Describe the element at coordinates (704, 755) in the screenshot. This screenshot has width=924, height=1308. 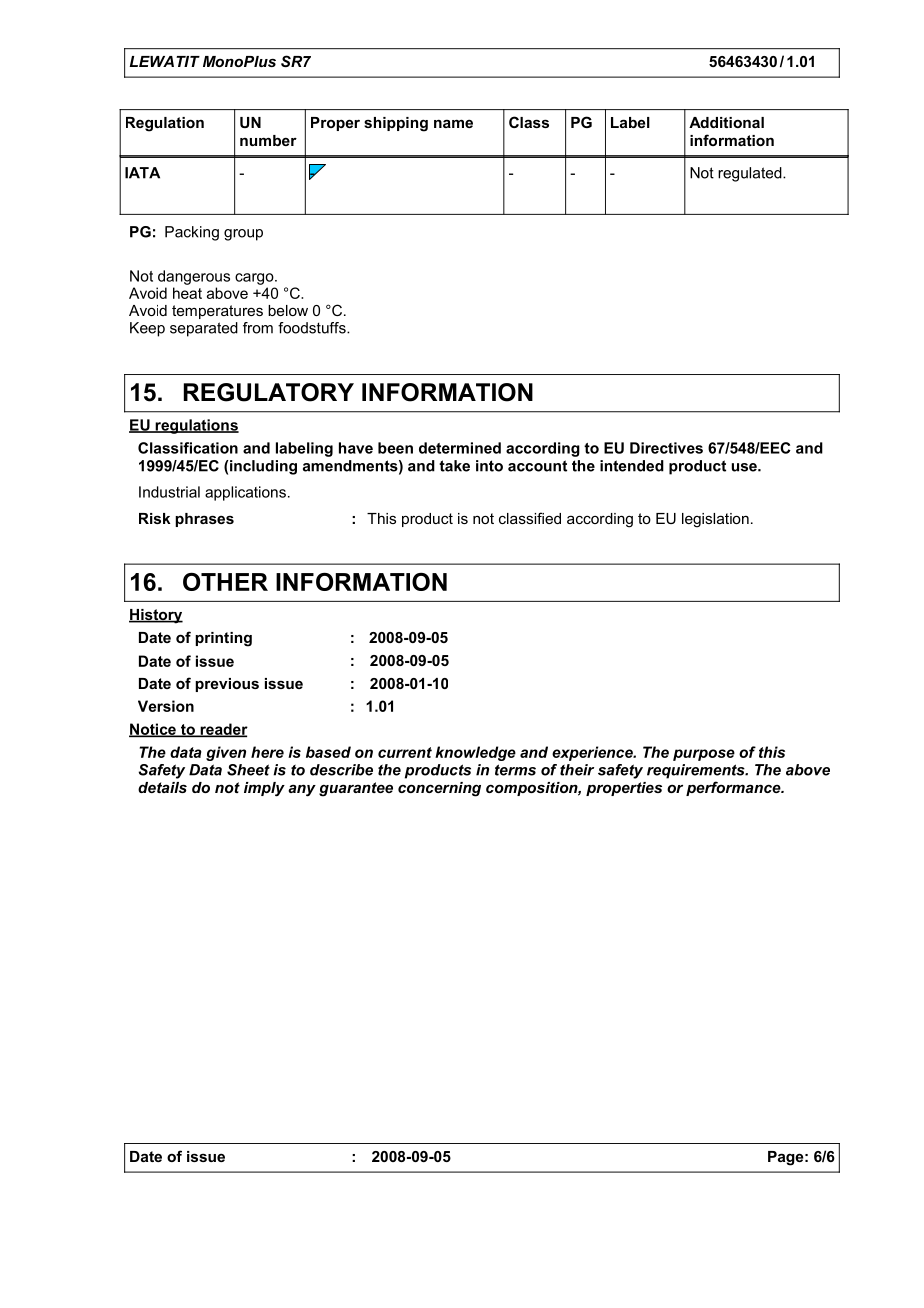
I see `purpose` at that location.
